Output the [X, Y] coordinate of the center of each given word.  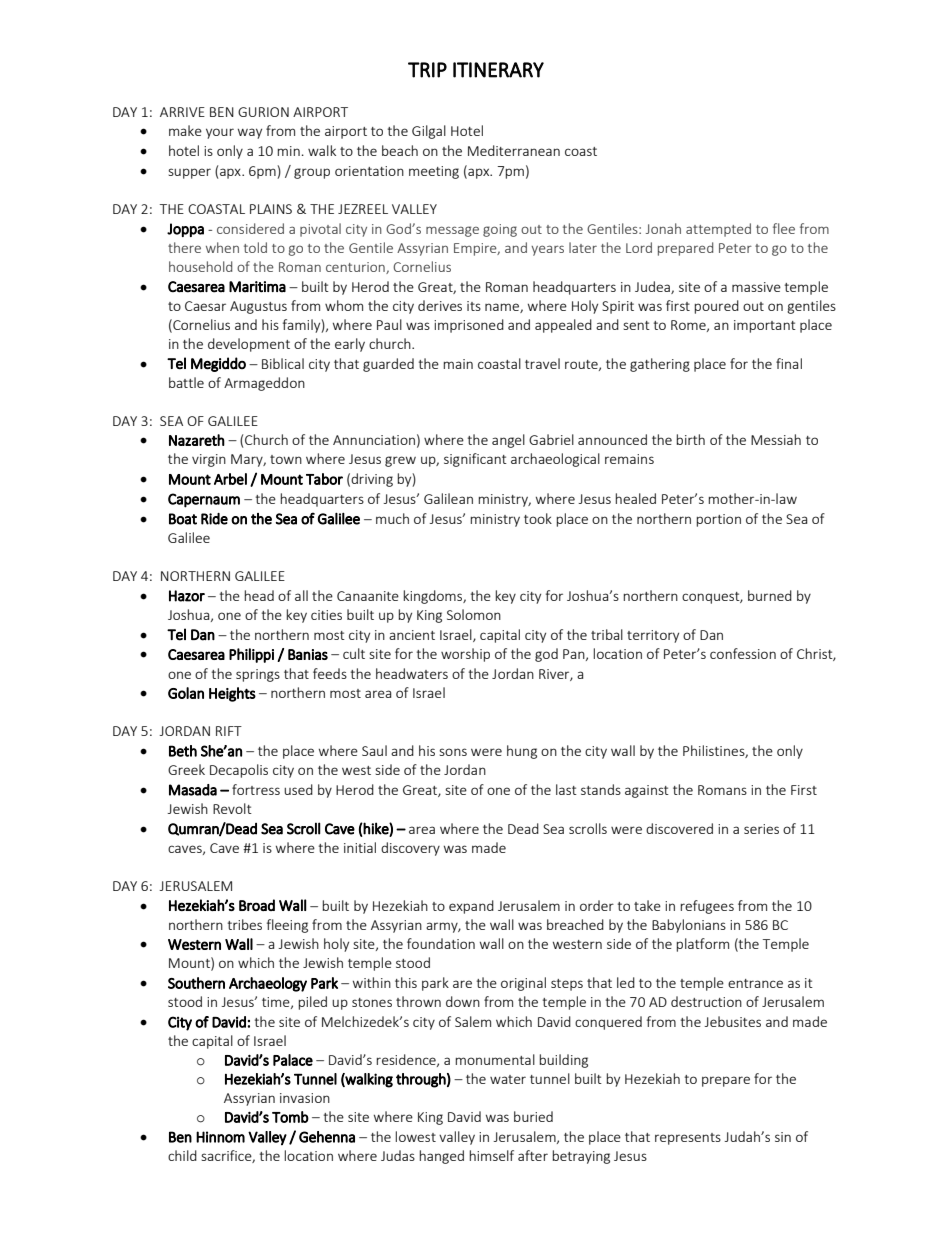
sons [453, 752]
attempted [718, 230]
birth [690, 439]
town [286, 459]
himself [491, 1155]
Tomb [290, 1117]
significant [475, 460]
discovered [679, 828]
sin [783, 1137]
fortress [256, 789]
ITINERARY [498, 70]
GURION [263, 112]
